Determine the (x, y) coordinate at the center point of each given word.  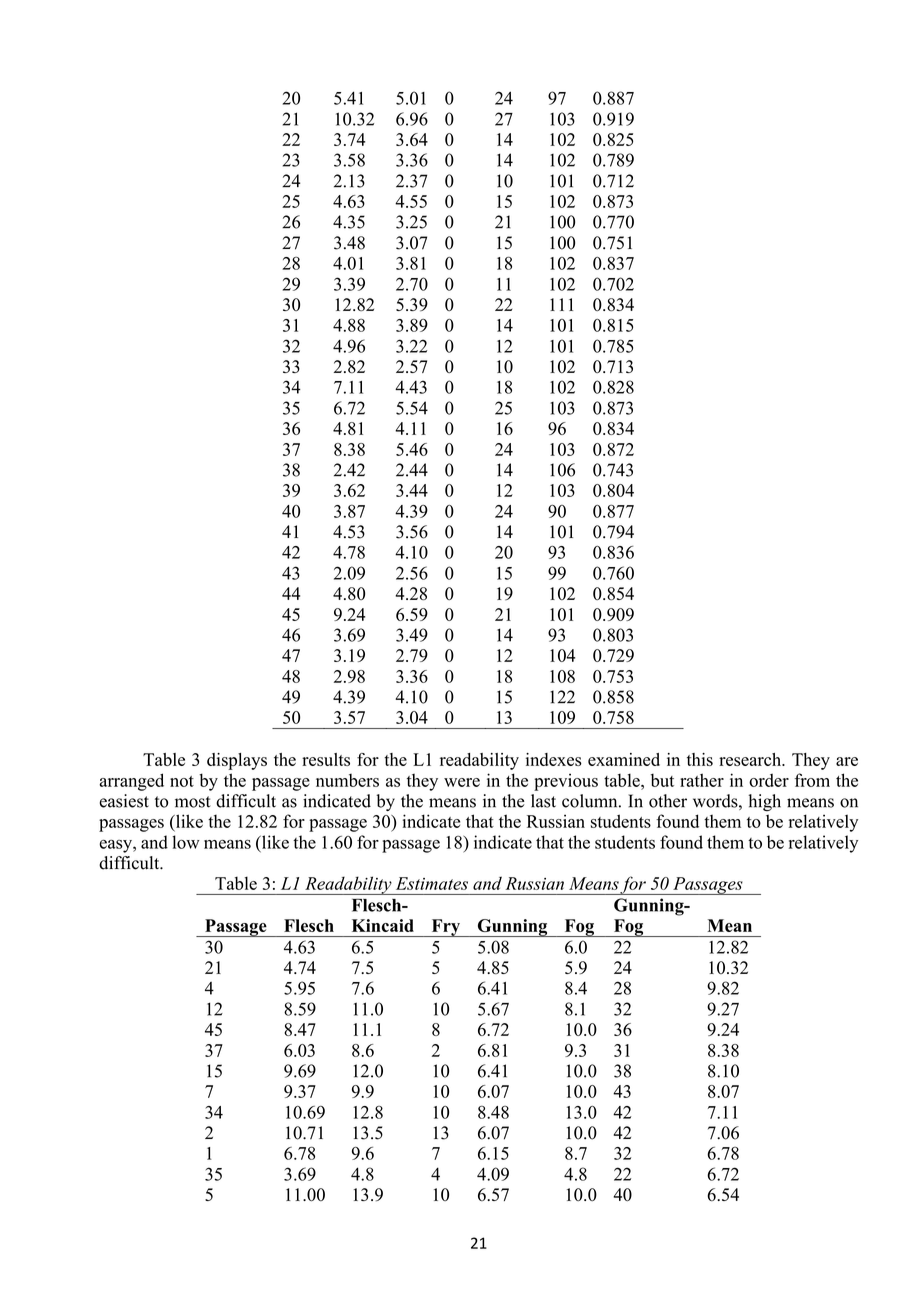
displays (237, 761)
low (186, 842)
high (764, 802)
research (751, 759)
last (543, 801)
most (193, 802)
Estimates (432, 883)
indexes (554, 759)
